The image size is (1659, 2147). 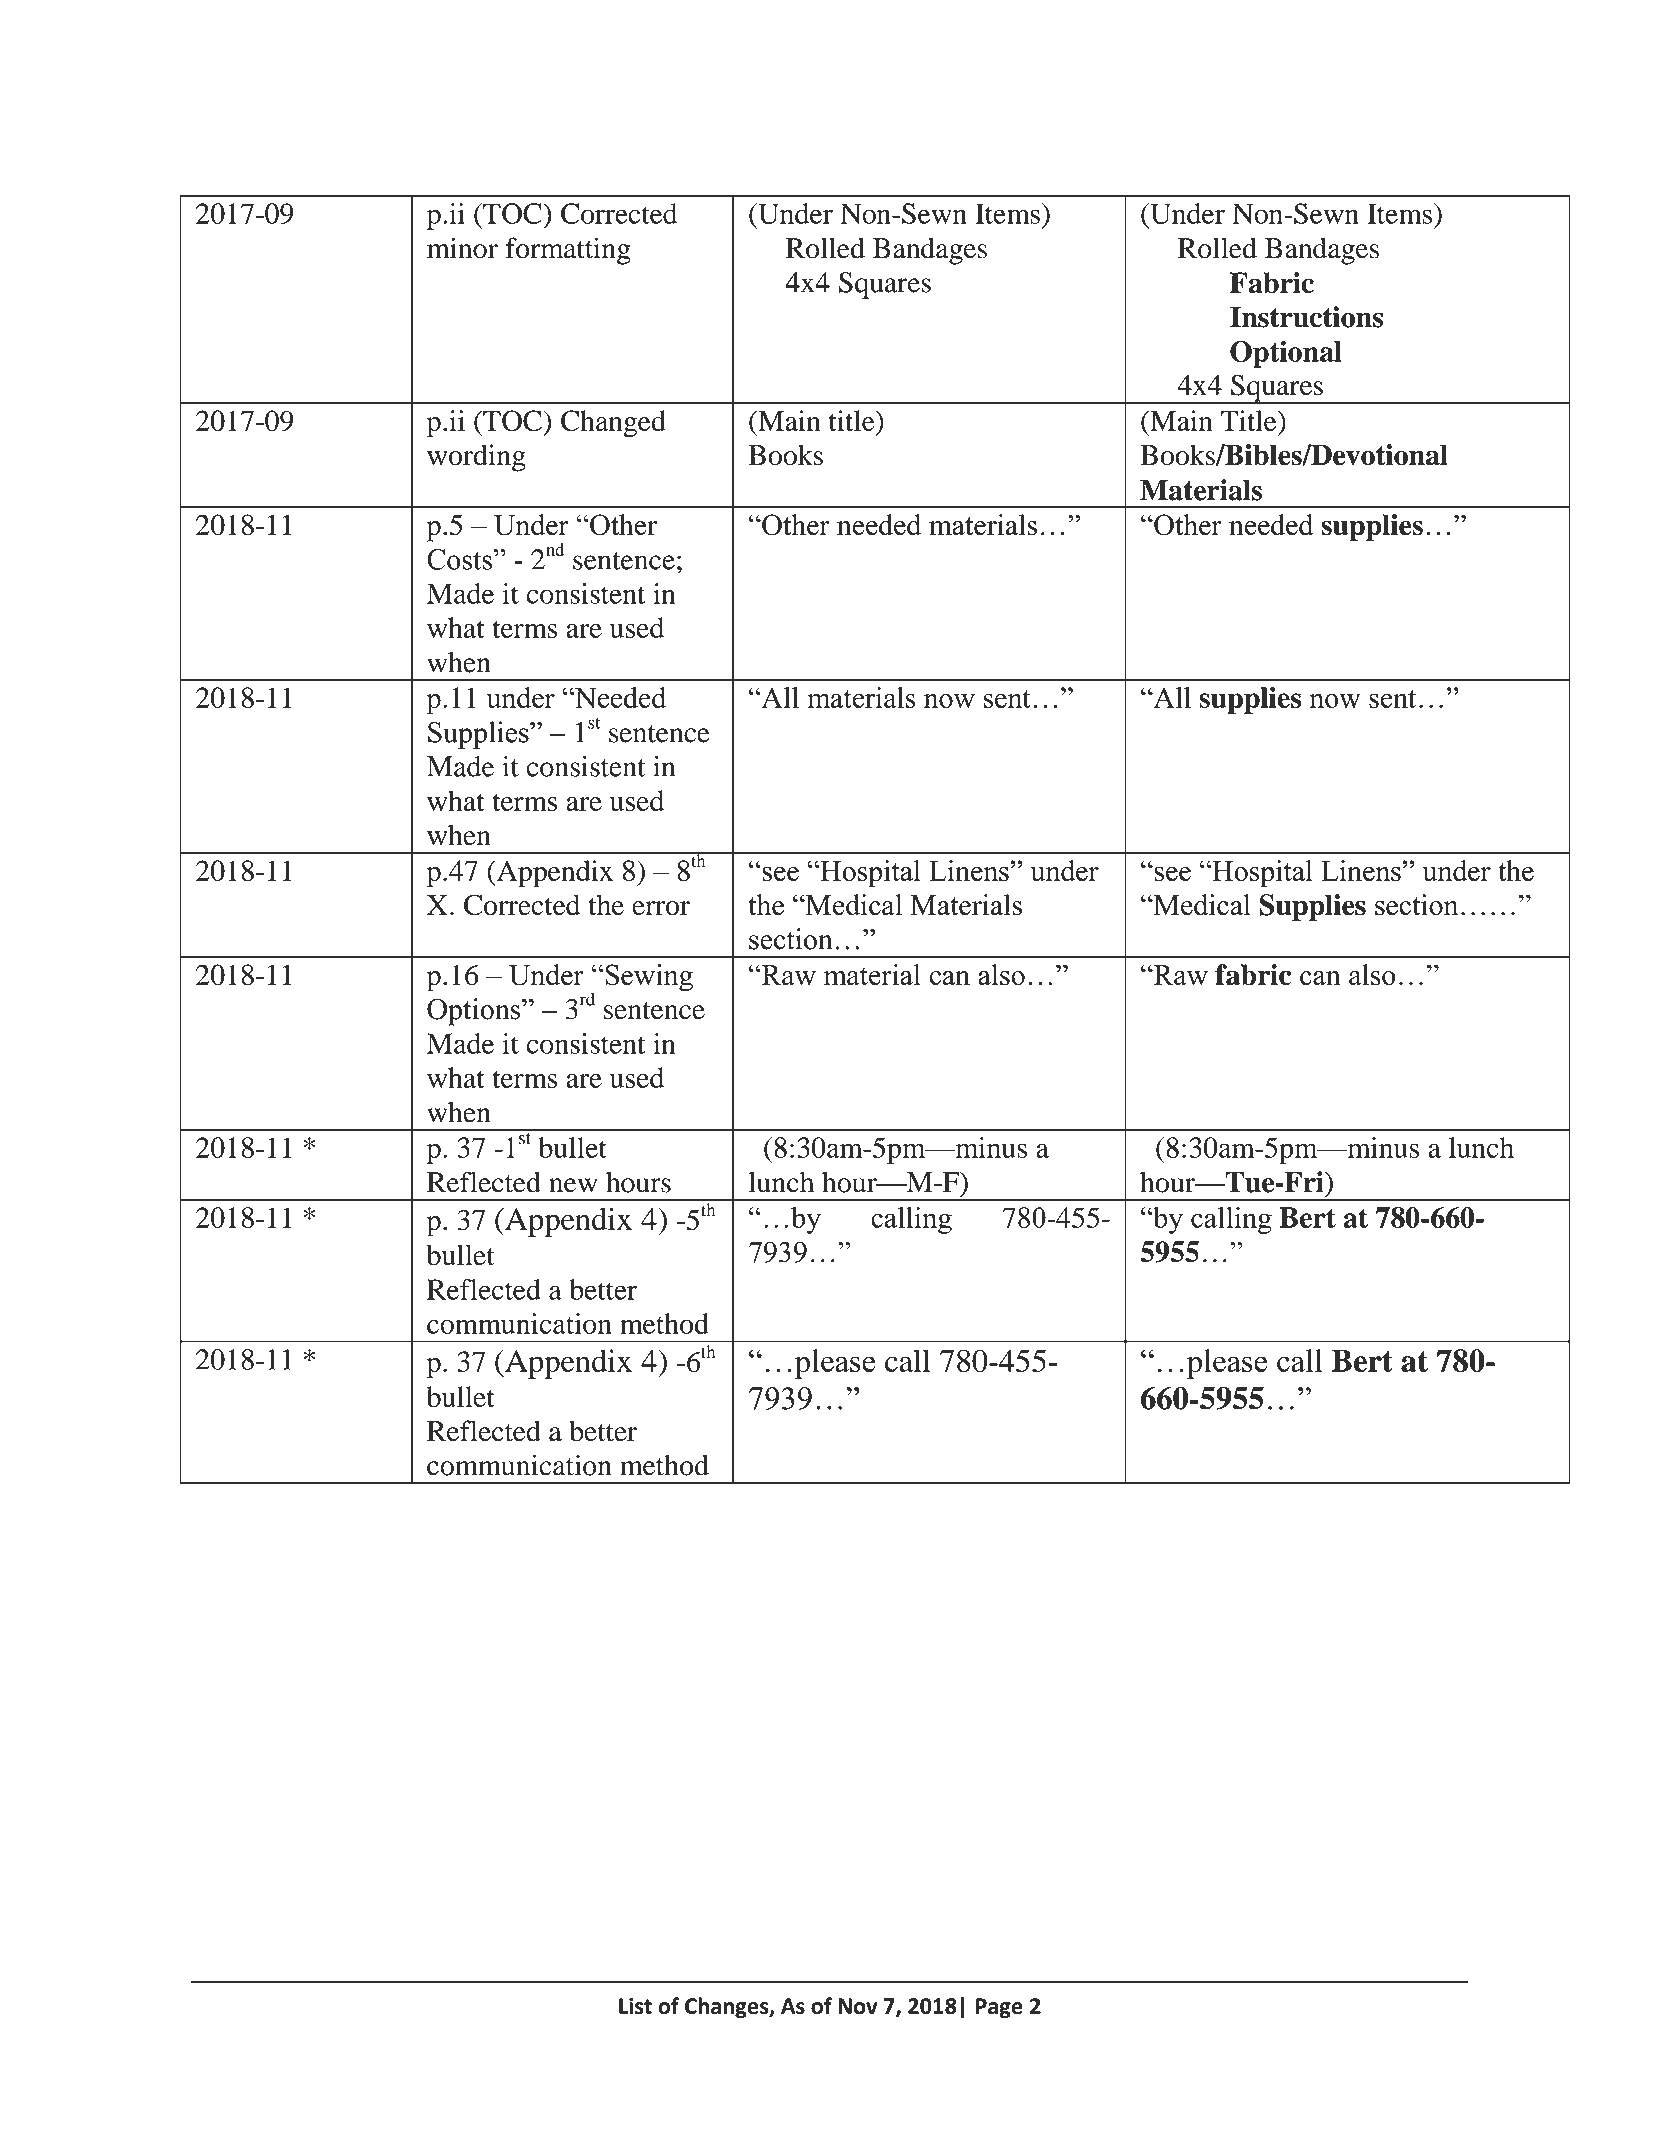 I want to click on Page, so click(x=999, y=2008).
